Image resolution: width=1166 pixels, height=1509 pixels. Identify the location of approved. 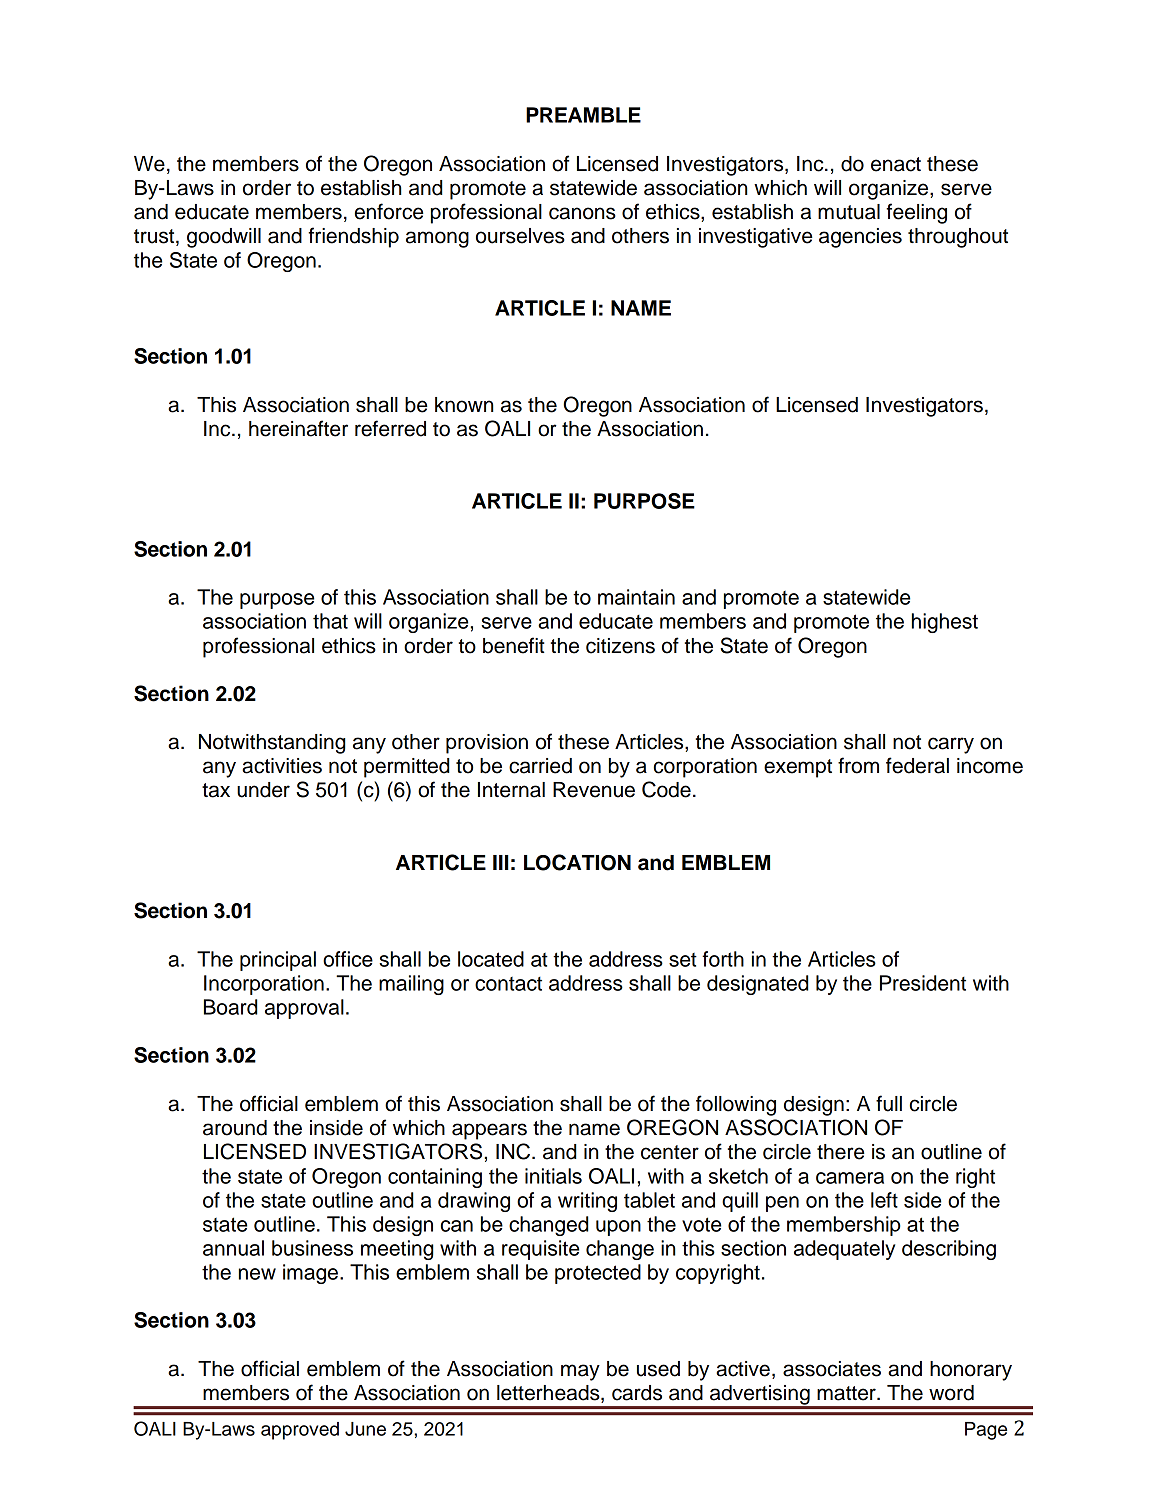
(300, 1431).
